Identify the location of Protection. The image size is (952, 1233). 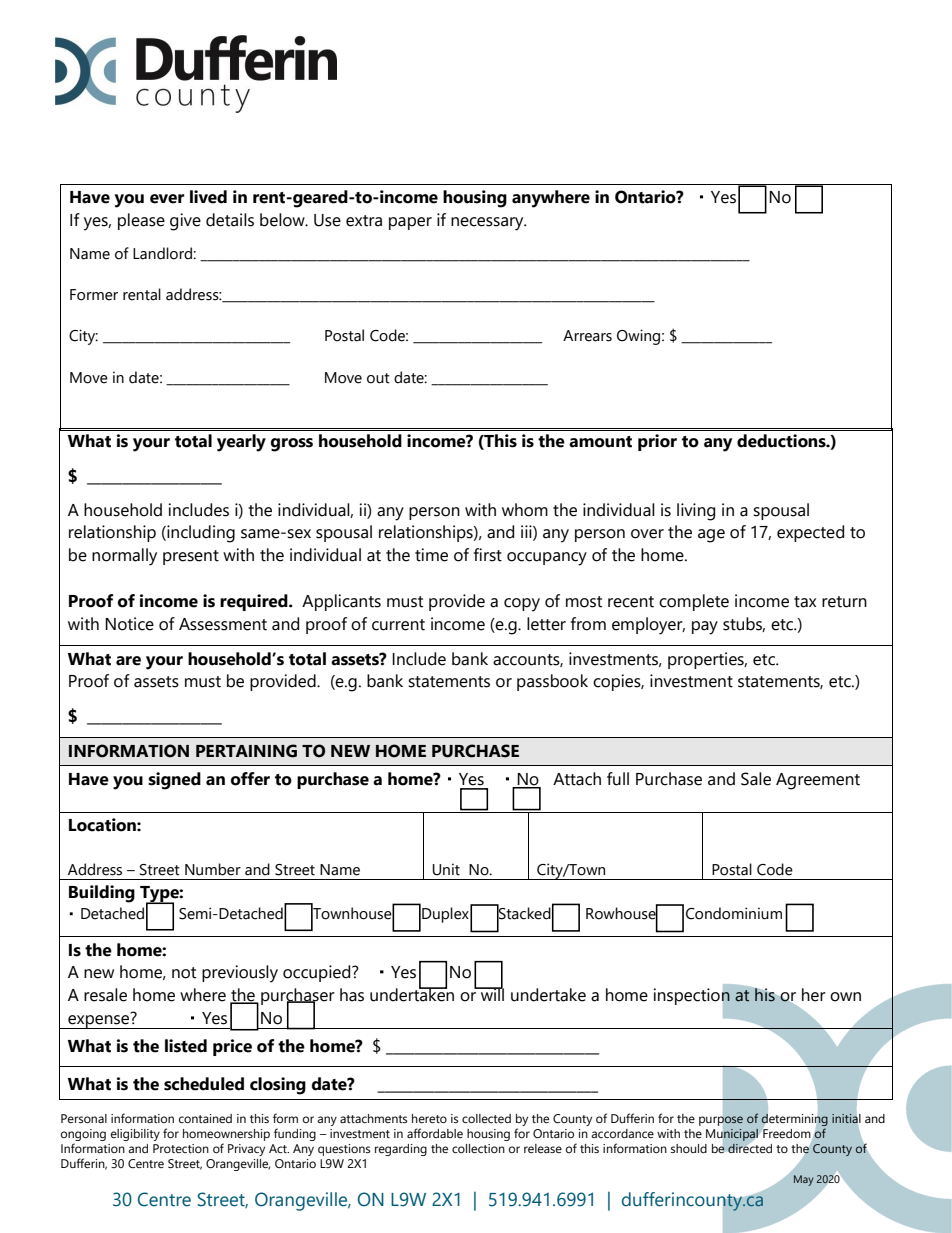
(181, 1148).
